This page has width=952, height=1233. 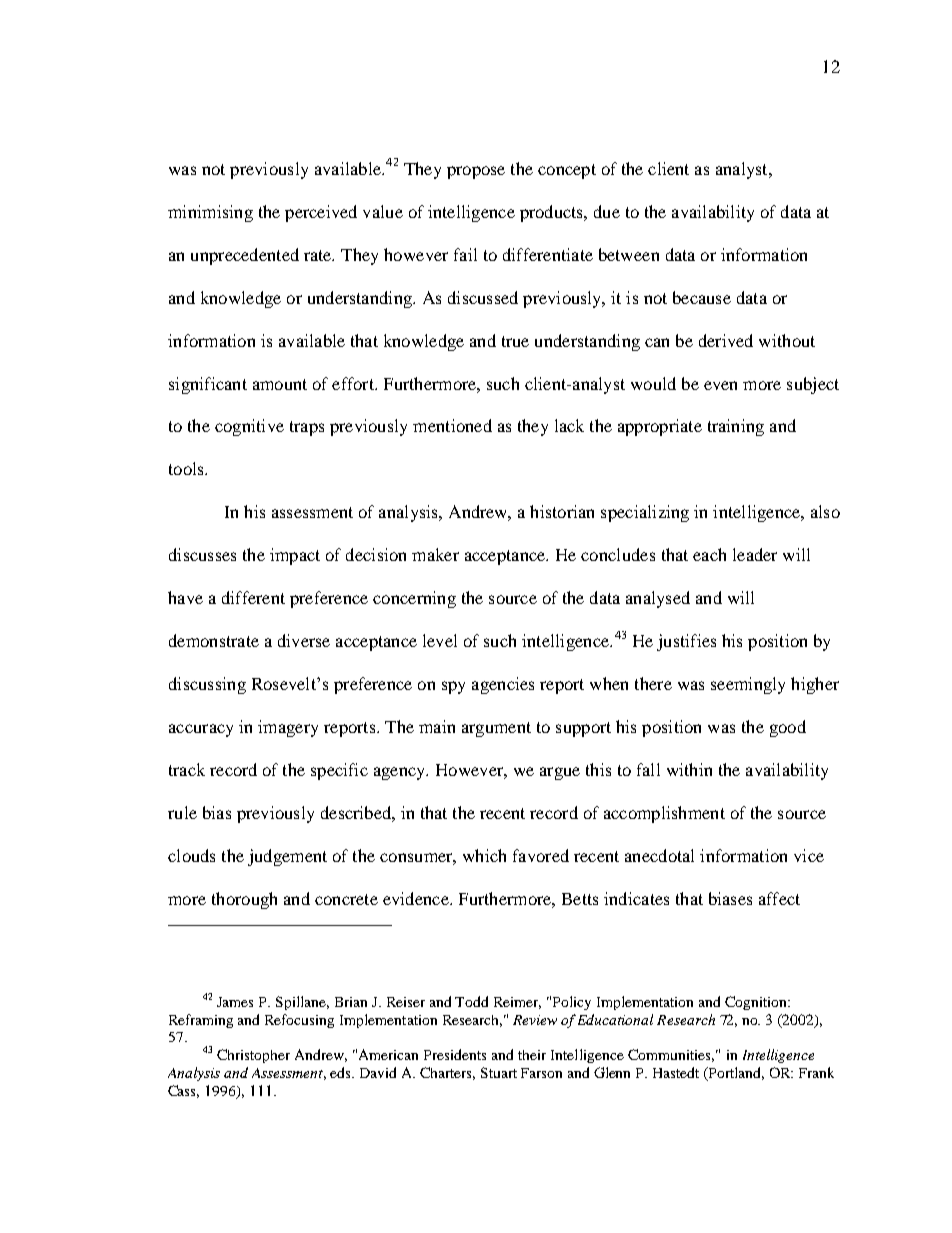 What do you see at coordinates (476, 172) in the page?
I see `propose` at bounding box center [476, 172].
